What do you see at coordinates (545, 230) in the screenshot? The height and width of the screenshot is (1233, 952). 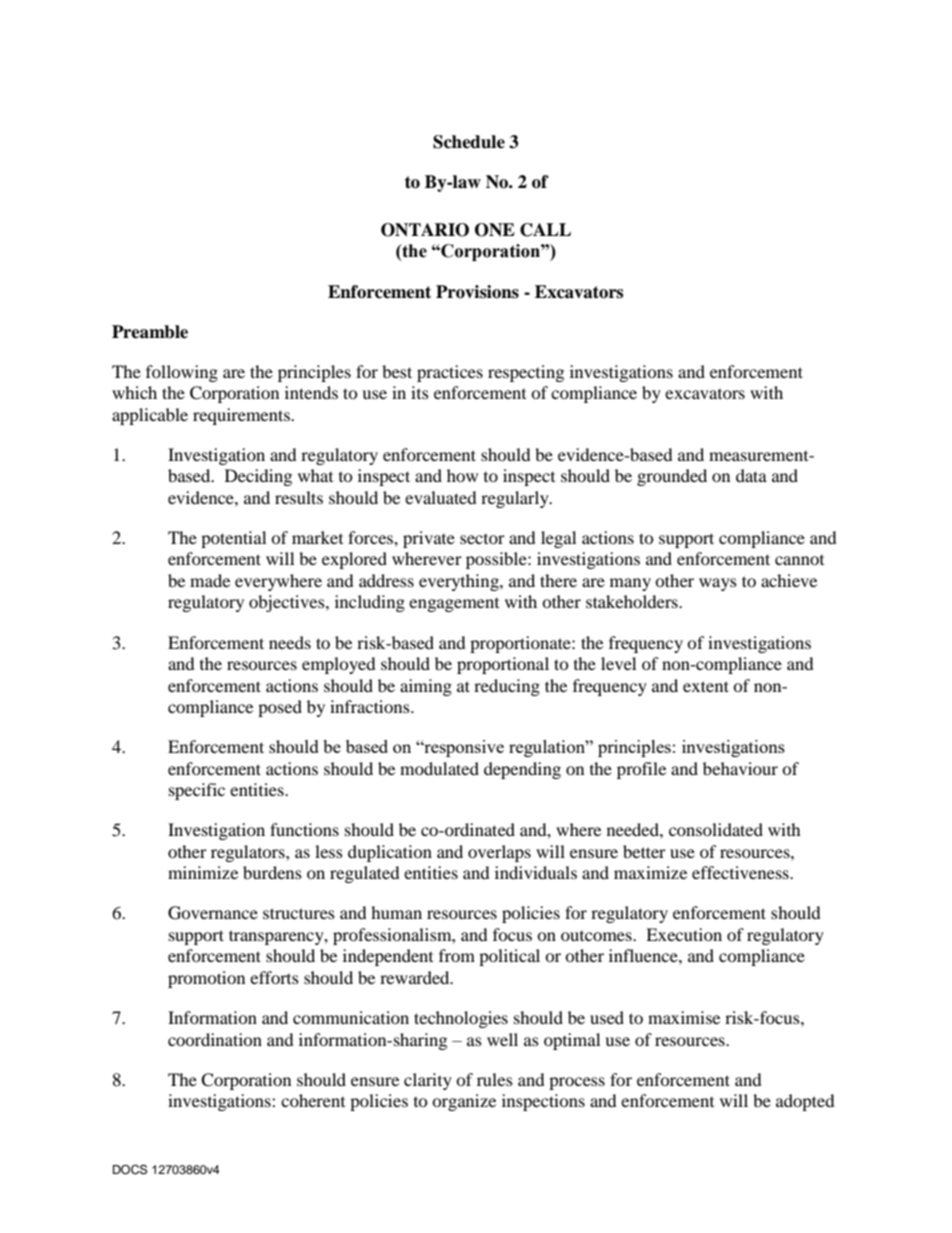 I see `CALL` at bounding box center [545, 230].
